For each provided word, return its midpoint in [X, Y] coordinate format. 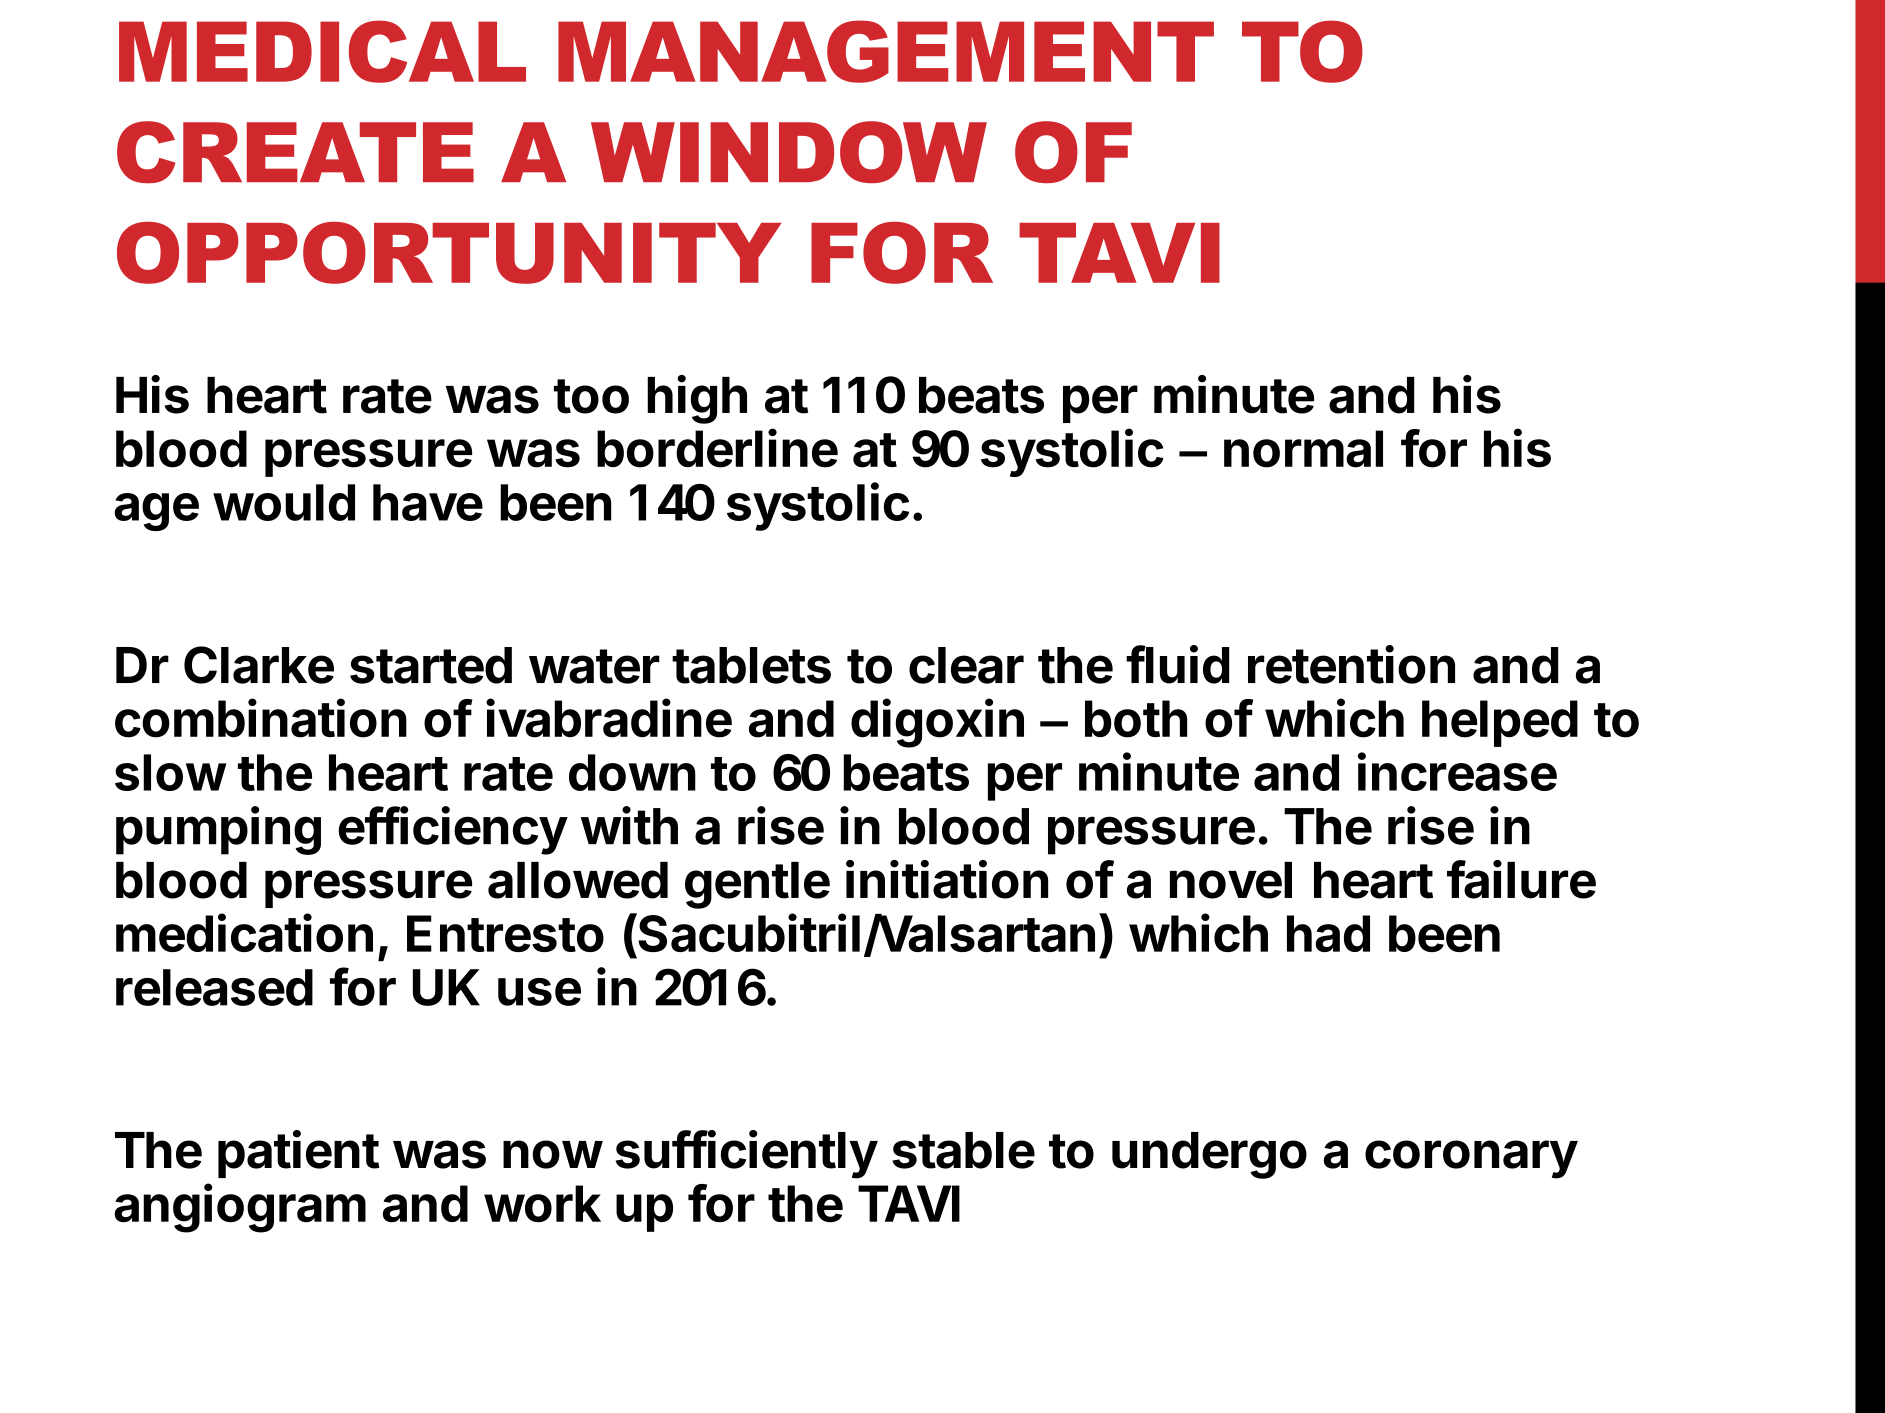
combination [261, 718]
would [284, 502]
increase [1457, 771]
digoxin [937, 723]
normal [1303, 449]
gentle [757, 885]
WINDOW [789, 152]
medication [244, 932]
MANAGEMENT [886, 51]
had [1328, 933]
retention [1351, 664]
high [697, 399]
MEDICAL [322, 51]
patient [298, 1154]
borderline [717, 448]
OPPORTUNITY [449, 253]
